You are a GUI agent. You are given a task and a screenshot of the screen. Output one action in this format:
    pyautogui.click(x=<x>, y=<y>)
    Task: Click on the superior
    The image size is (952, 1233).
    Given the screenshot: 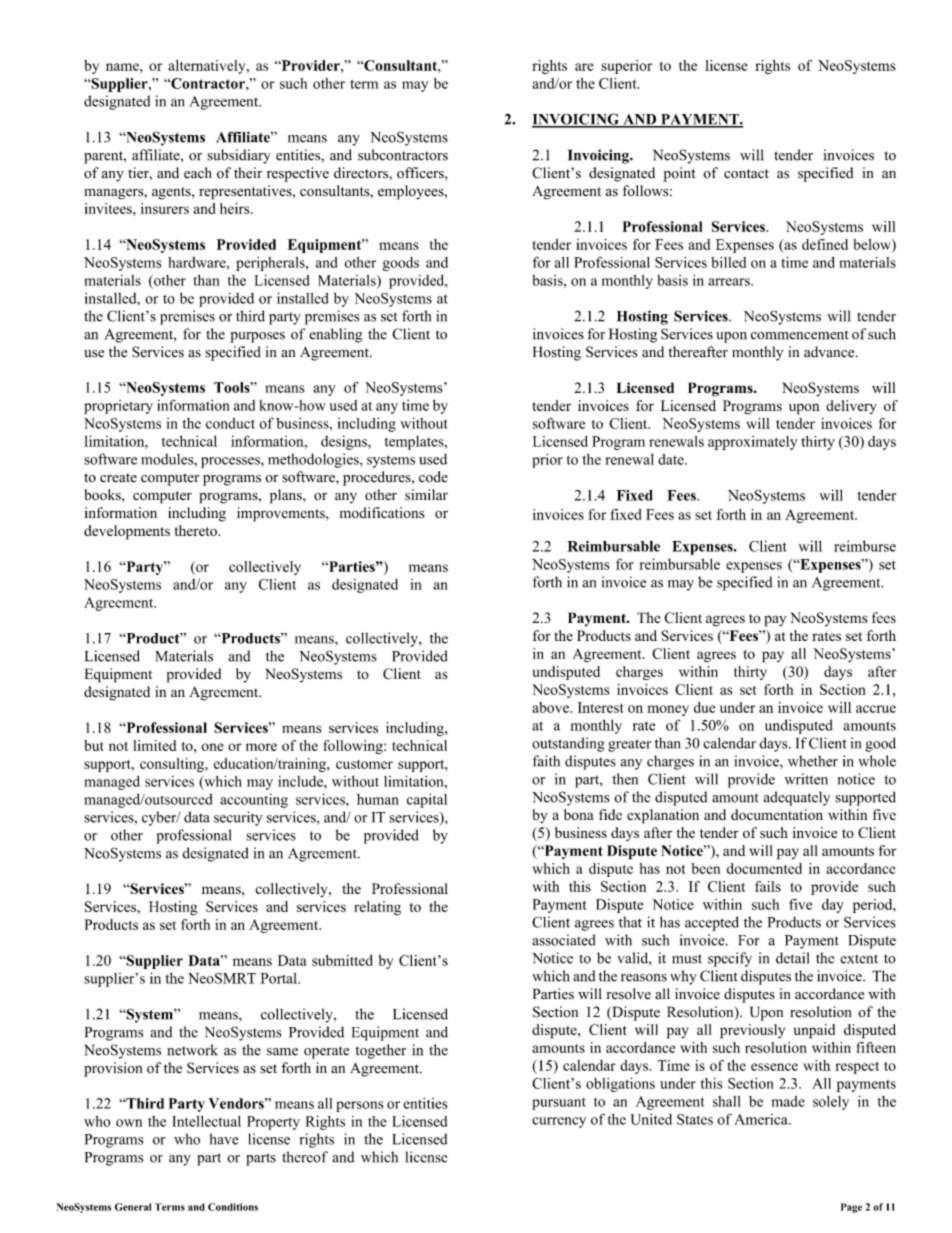 What is the action you would take?
    pyautogui.click(x=626, y=67)
